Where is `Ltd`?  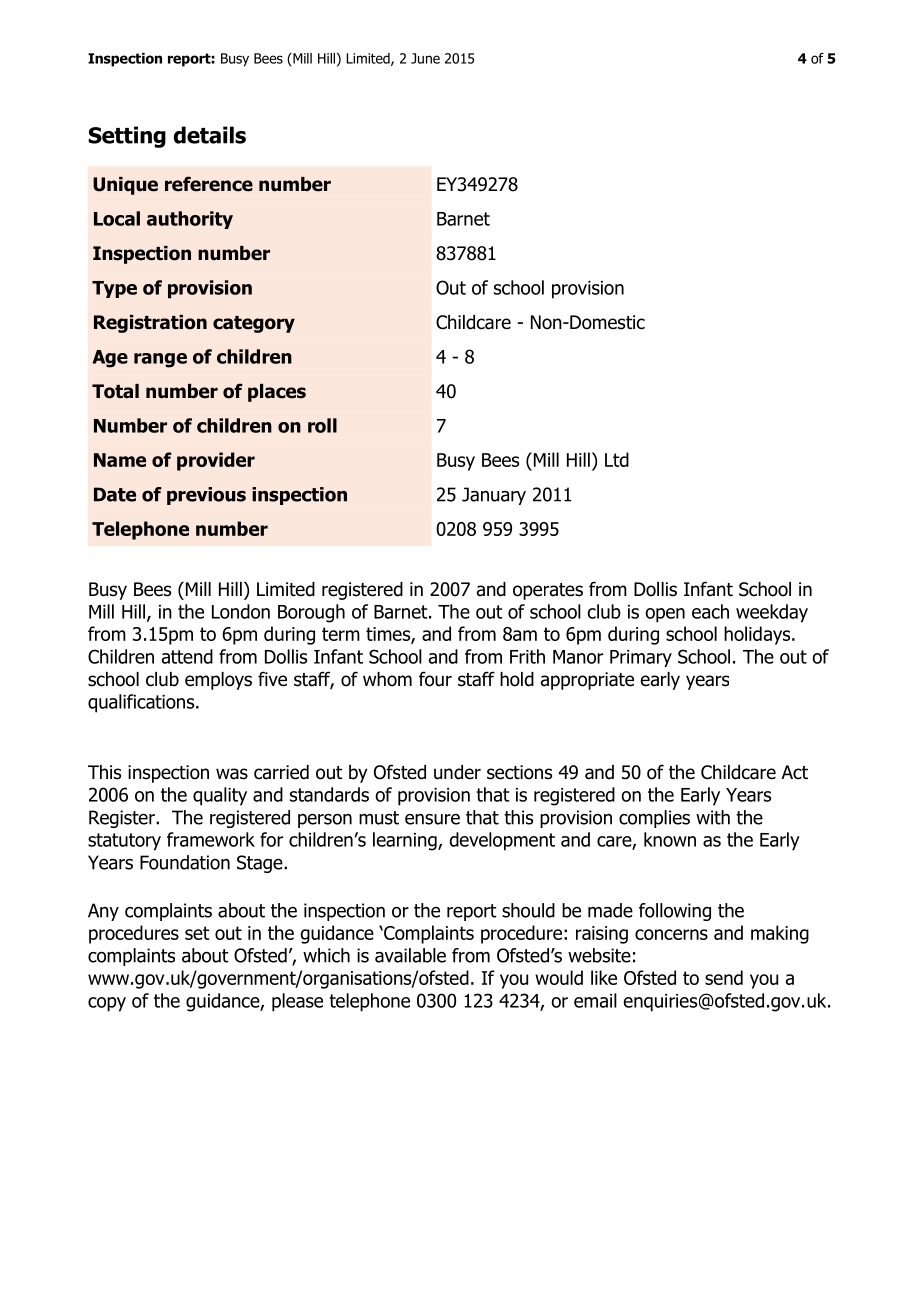
Ltd is located at coordinates (617, 459).
